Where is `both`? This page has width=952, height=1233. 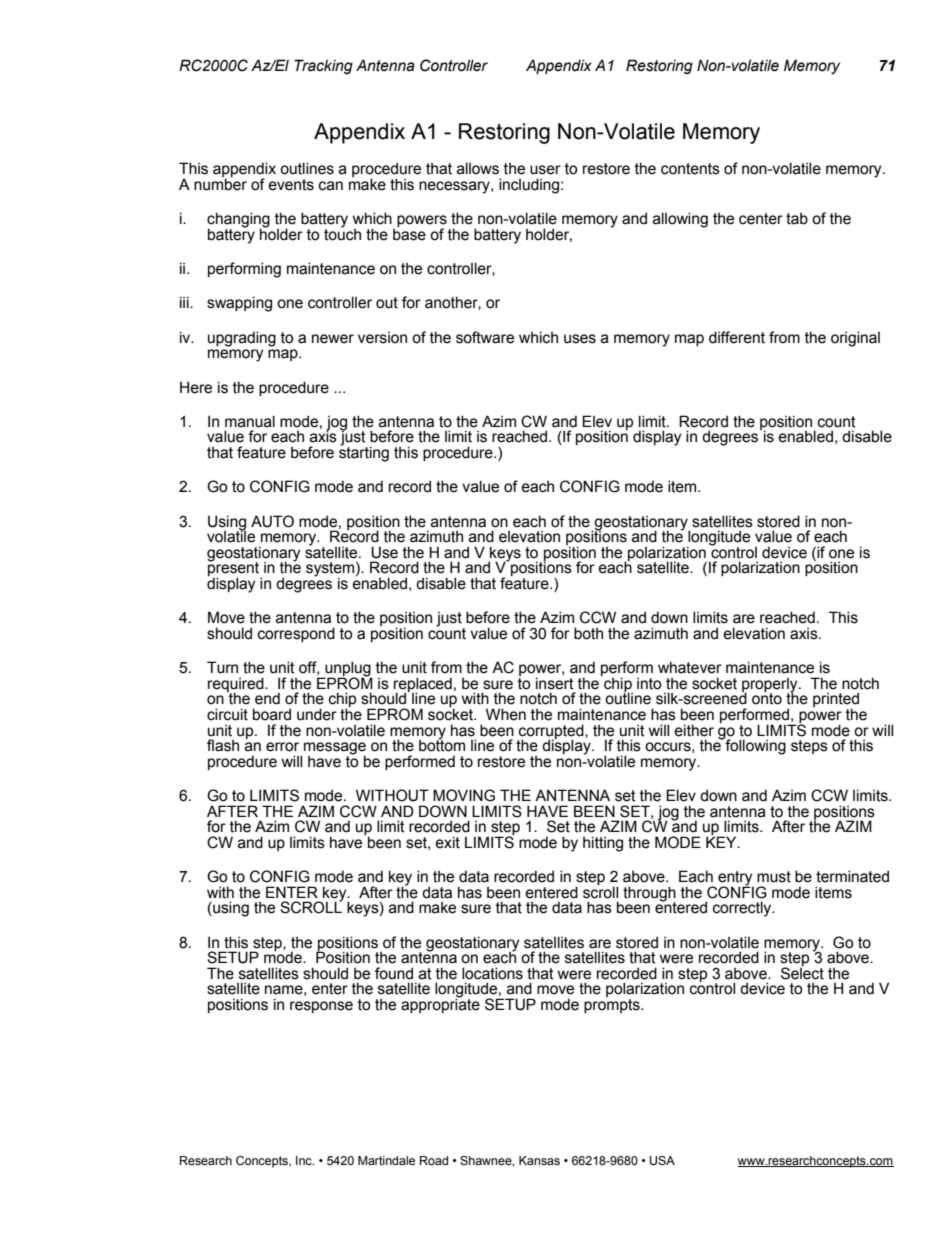
both is located at coordinates (588, 633).
